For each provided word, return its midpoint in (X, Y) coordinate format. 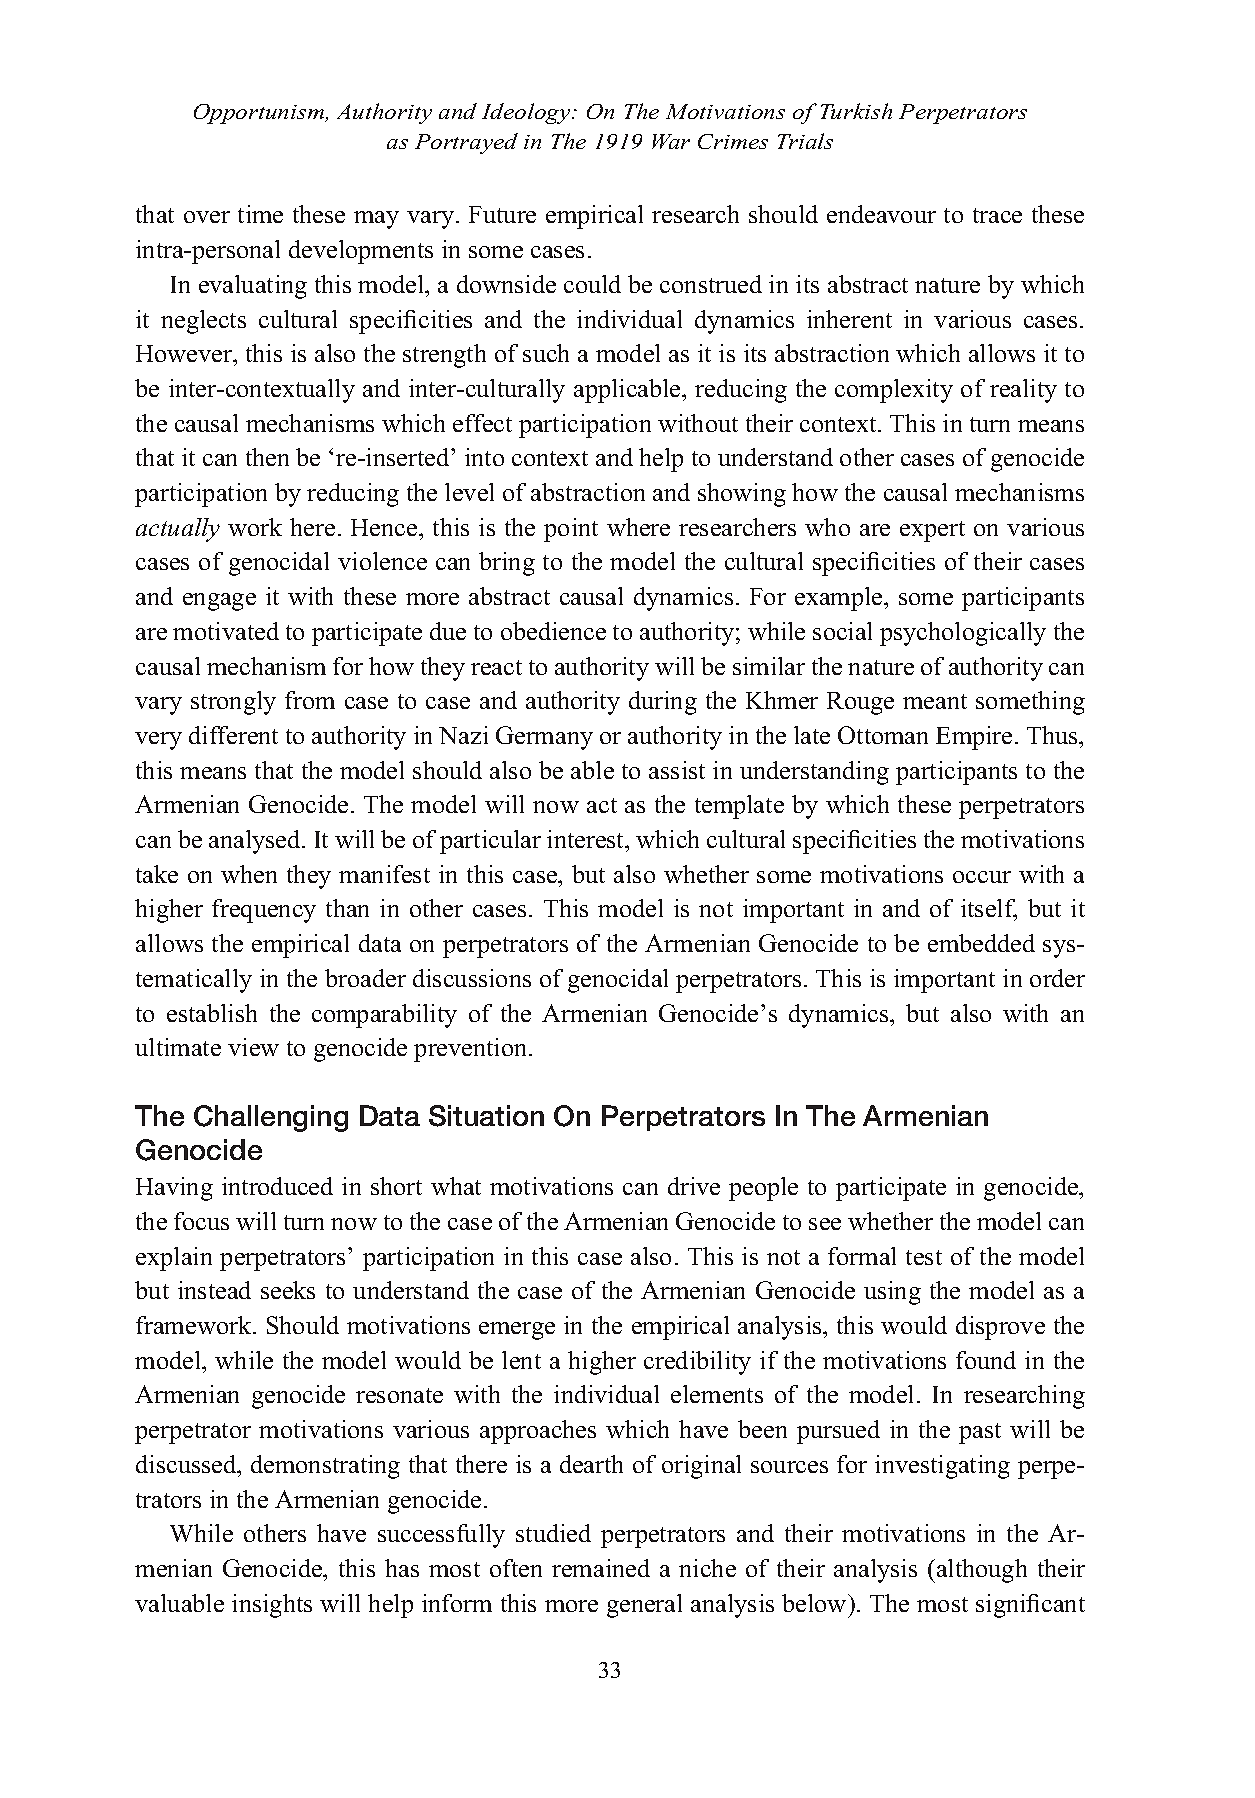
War (671, 141)
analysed (256, 842)
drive (694, 1186)
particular (490, 842)
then (267, 457)
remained (601, 1568)
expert (932, 531)
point (571, 530)
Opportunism (260, 114)
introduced (277, 1186)
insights (272, 1606)
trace (997, 215)
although (982, 1571)
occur (982, 877)
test (924, 1257)
